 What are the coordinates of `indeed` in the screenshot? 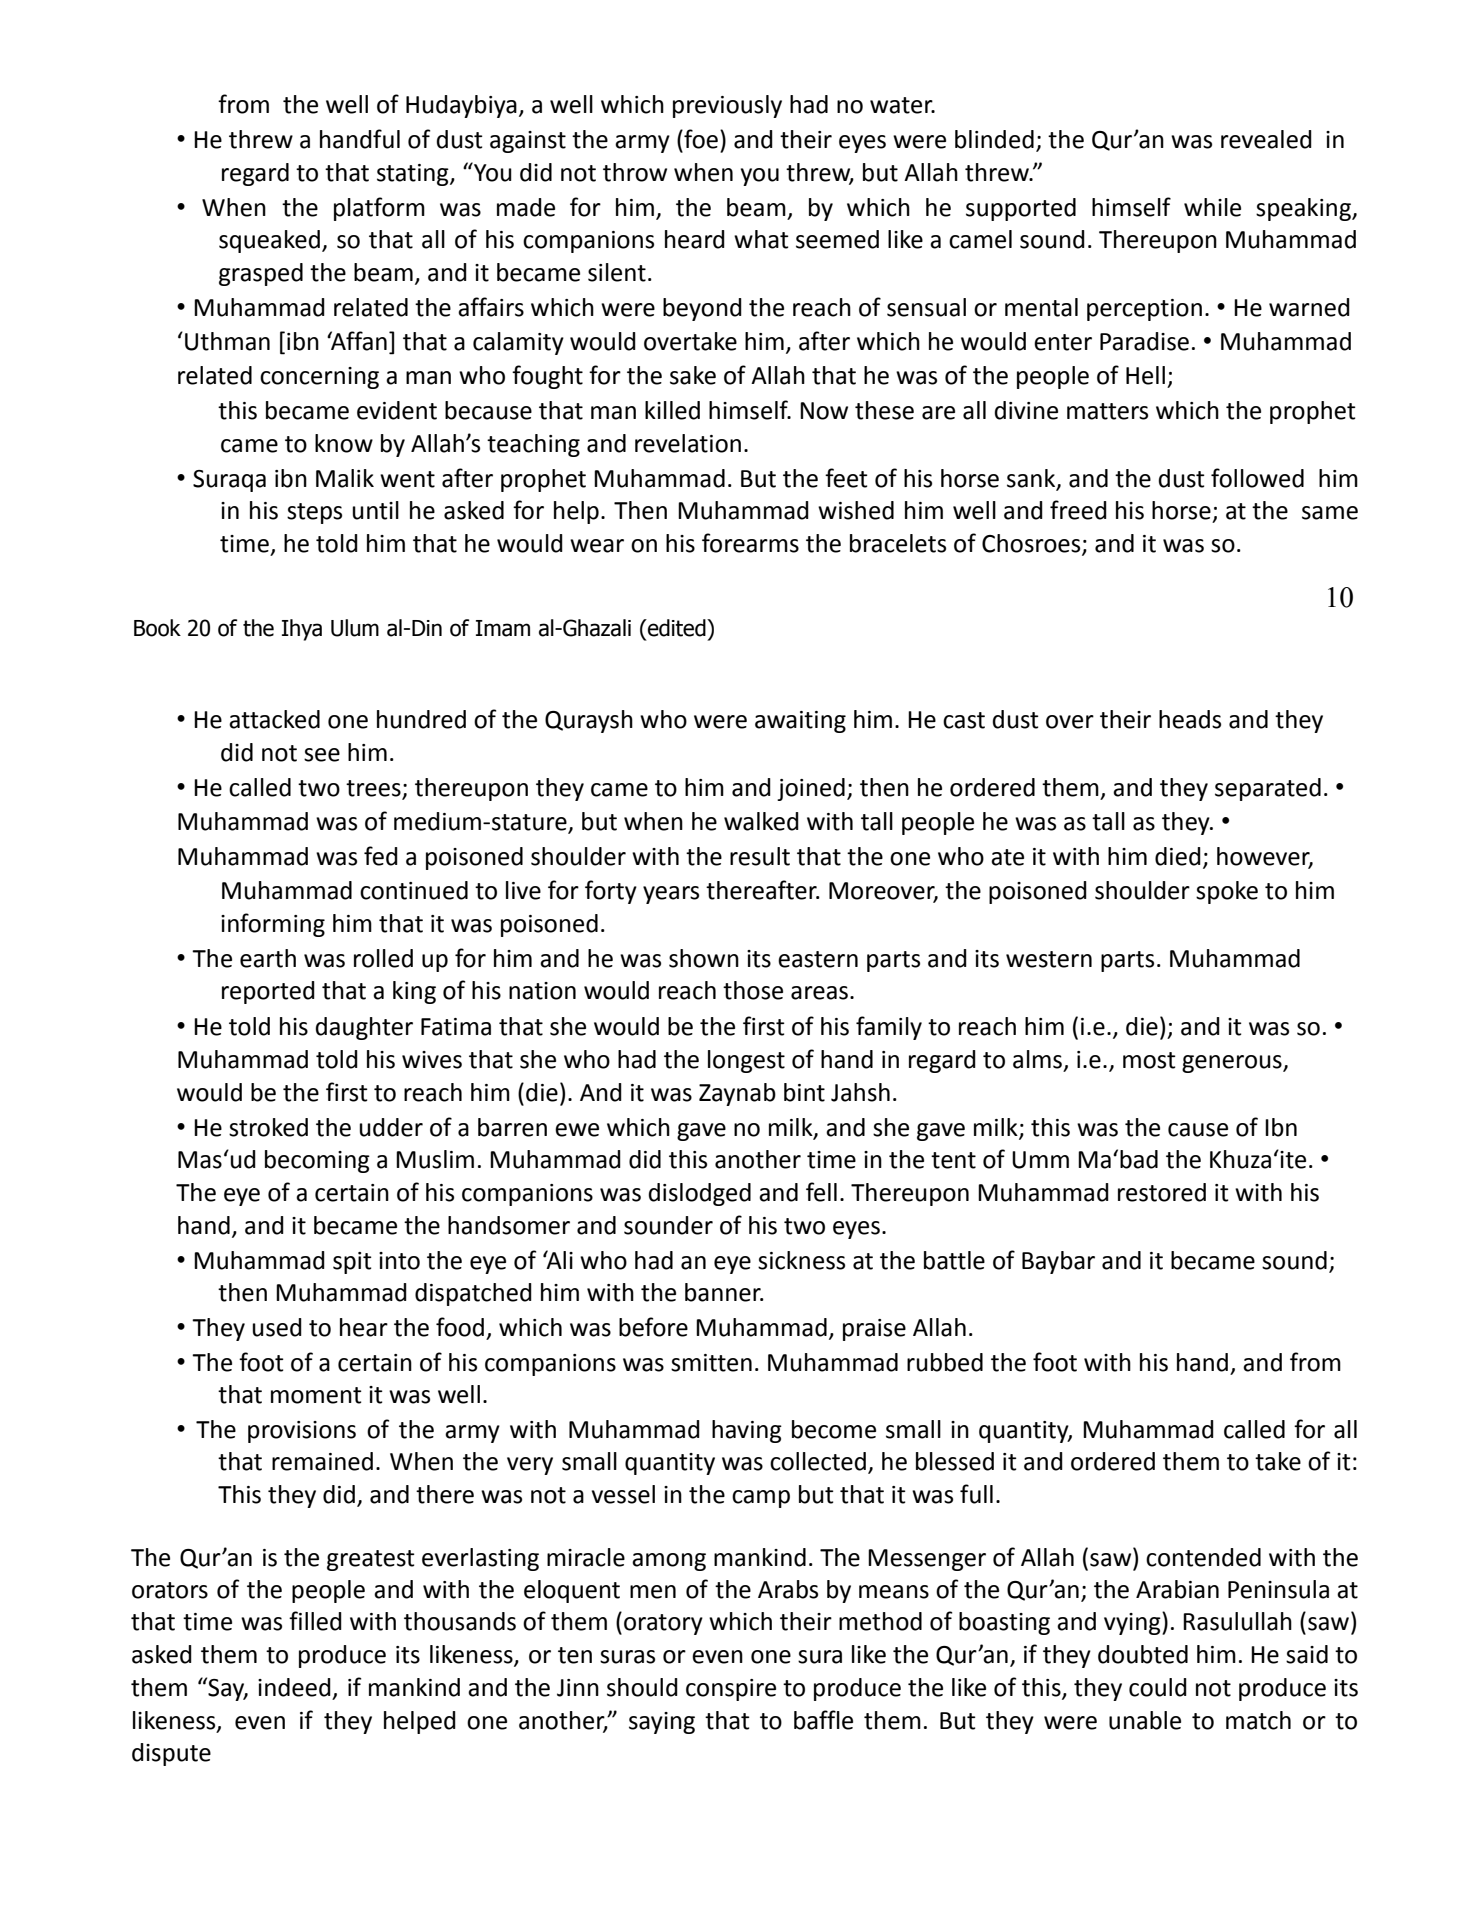 It's located at (294, 1687).
